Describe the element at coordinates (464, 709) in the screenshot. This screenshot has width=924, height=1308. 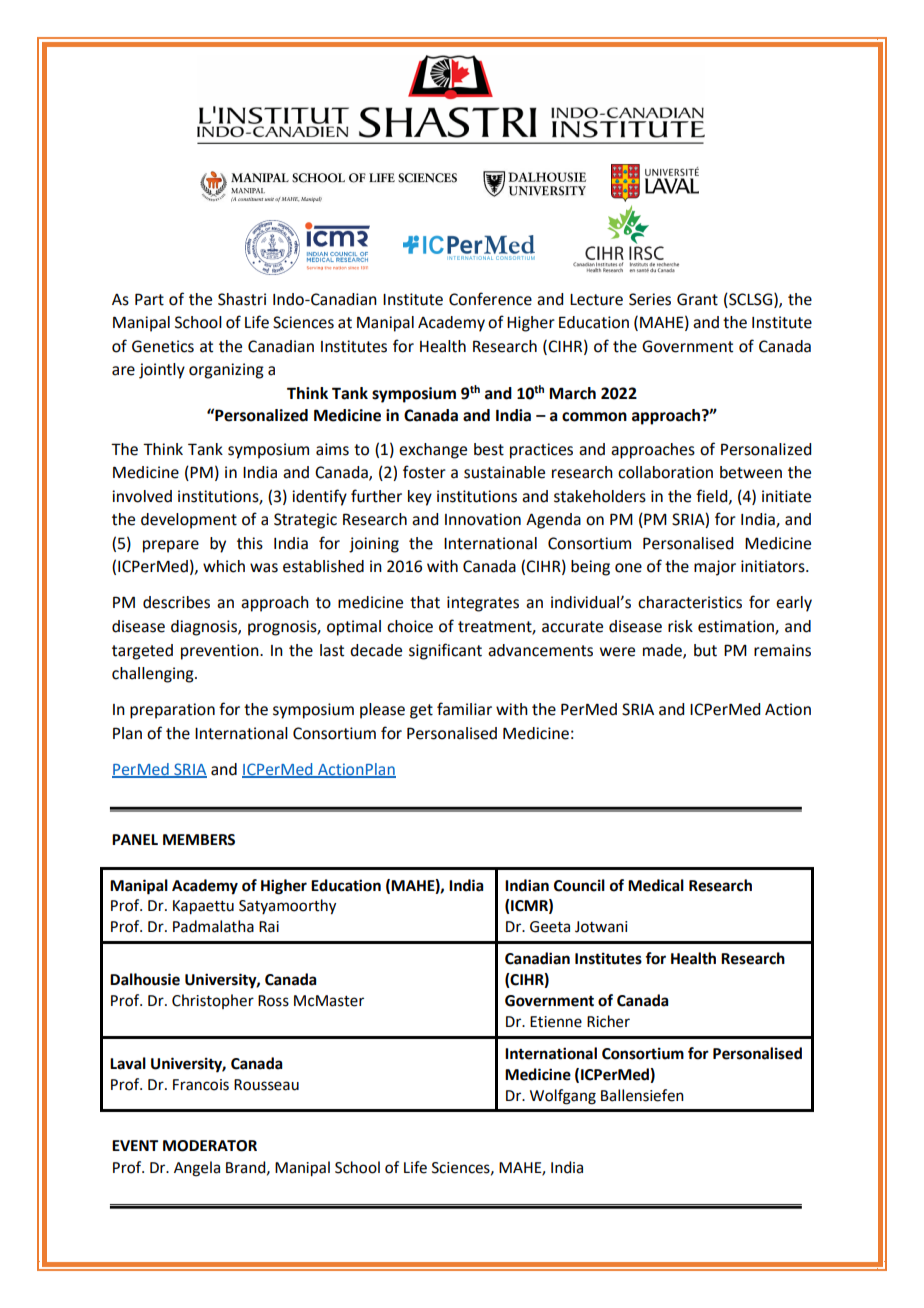
I see `familiar` at that location.
